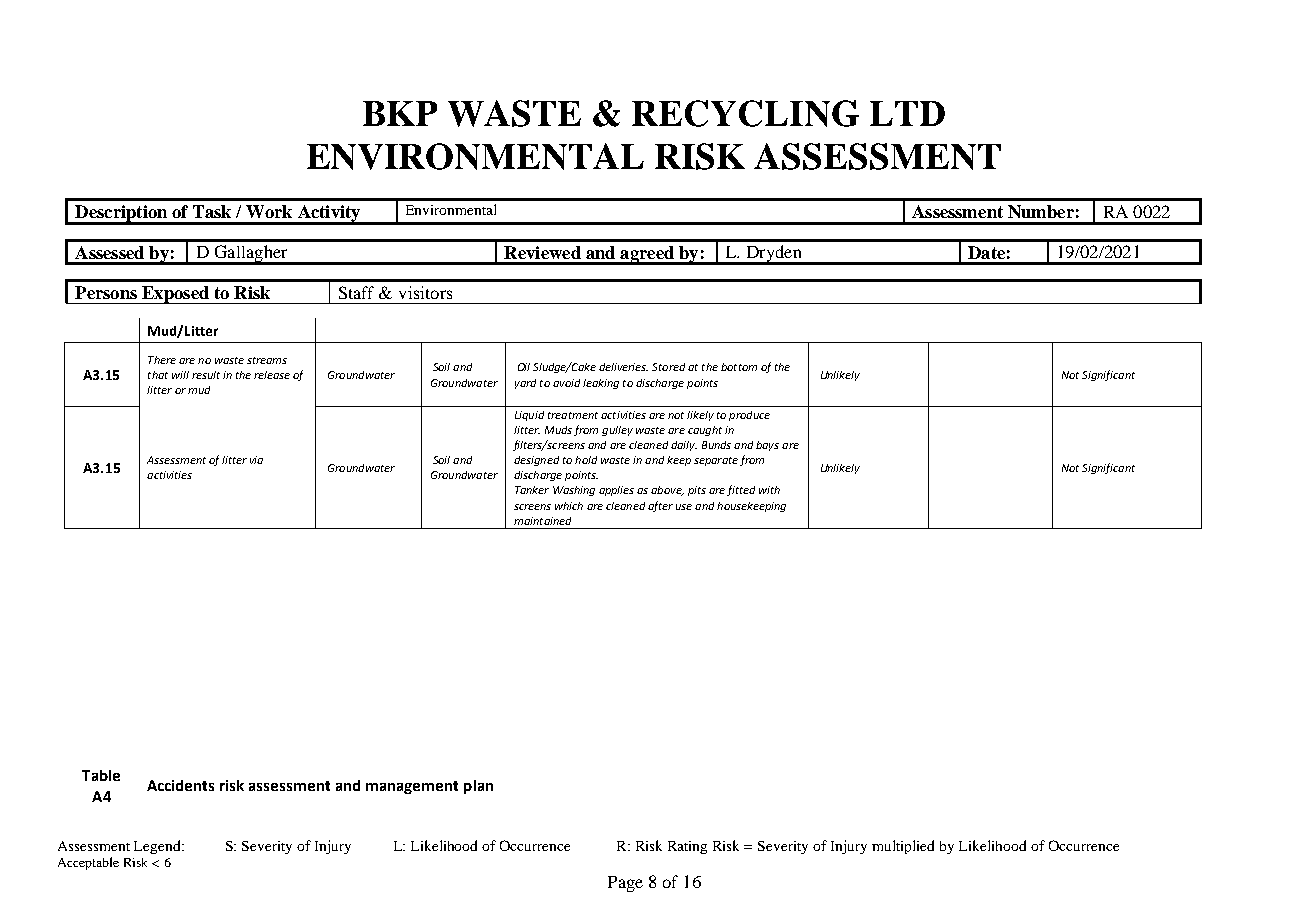 The height and width of the document is (924, 1308). I want to click on Legend, so click(158, 847).
